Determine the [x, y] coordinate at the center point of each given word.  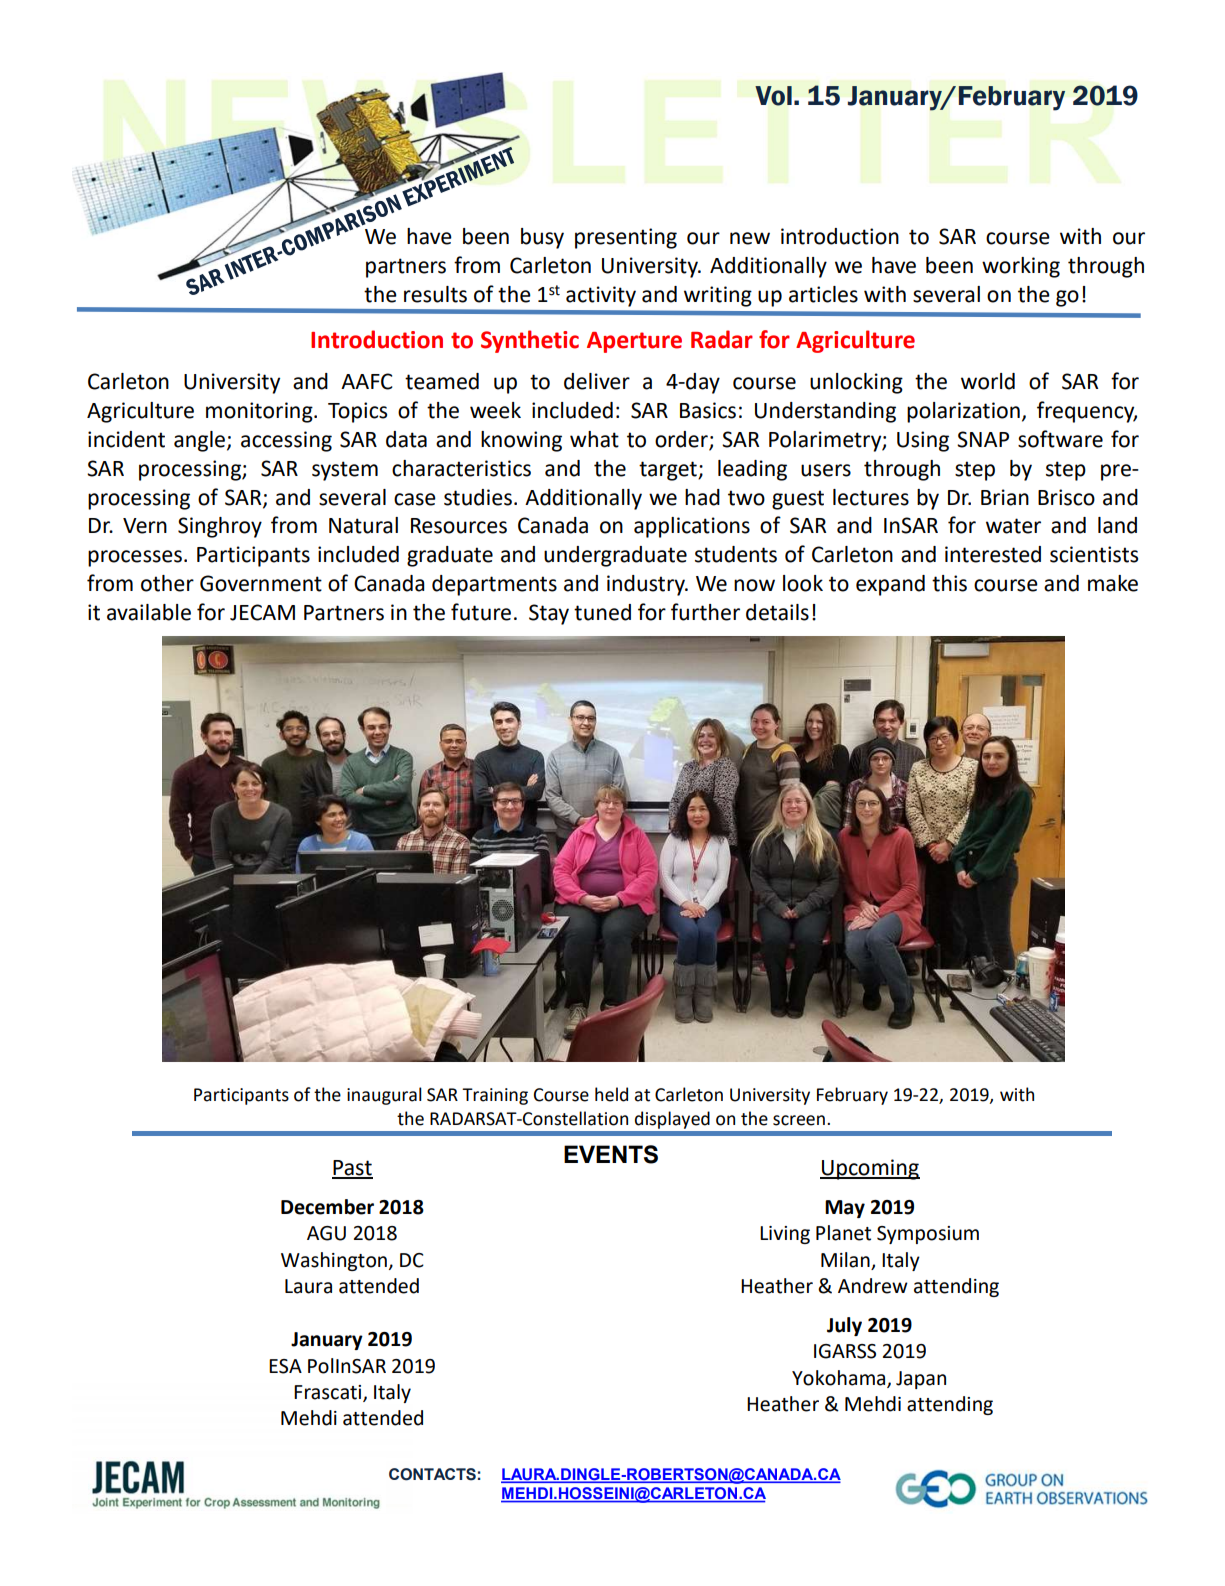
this [949, 583]
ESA [285, 1366]
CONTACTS [432, 1474]
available [149, 612]
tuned [602, 612]
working [1021, 267]
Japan [921, 1380]
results [435, 294]
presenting [626, 238]
